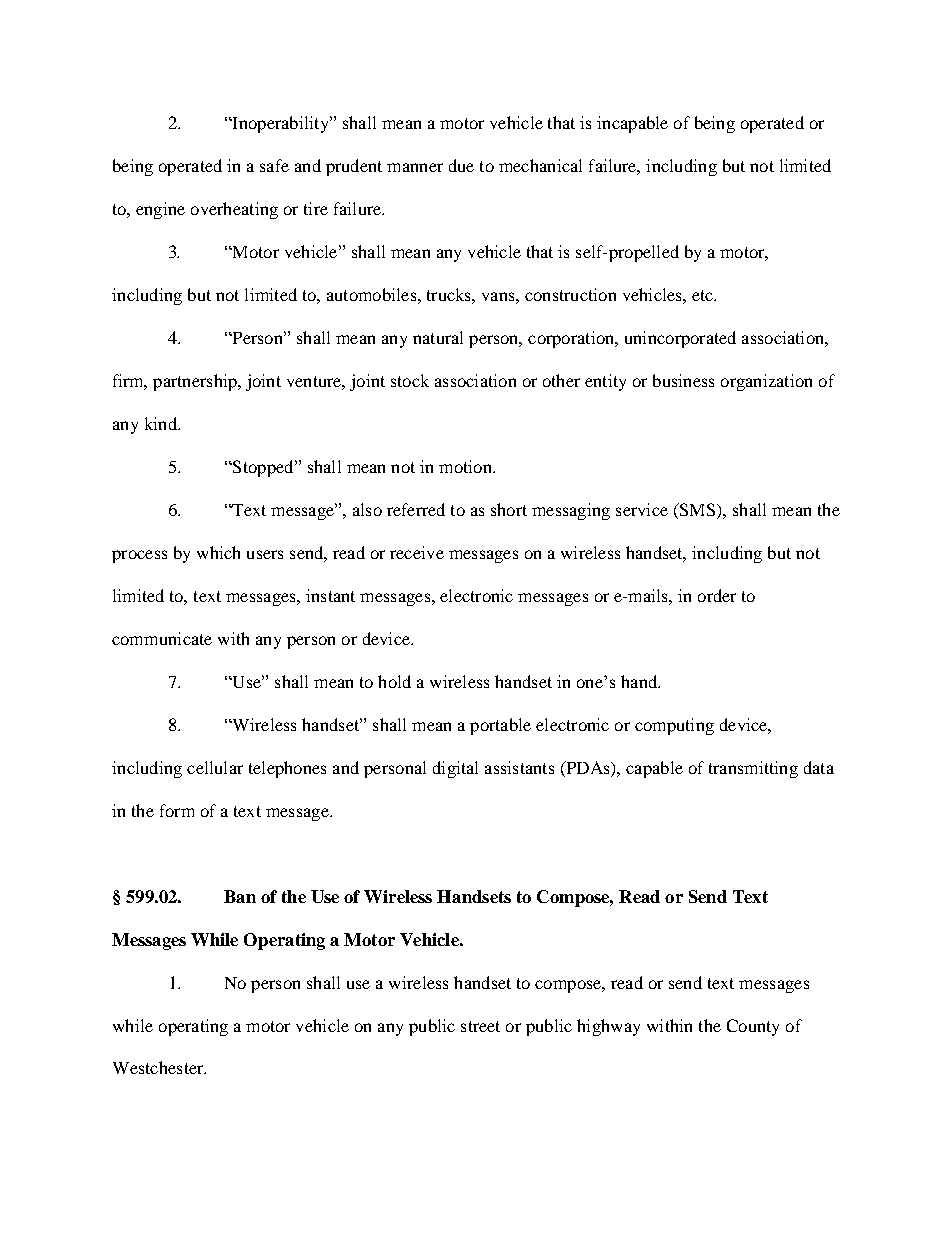 The height and width of the document is (1233, 952). Describe the element at coordinates (234, 210) in the document. I see `overheating` at that location.
